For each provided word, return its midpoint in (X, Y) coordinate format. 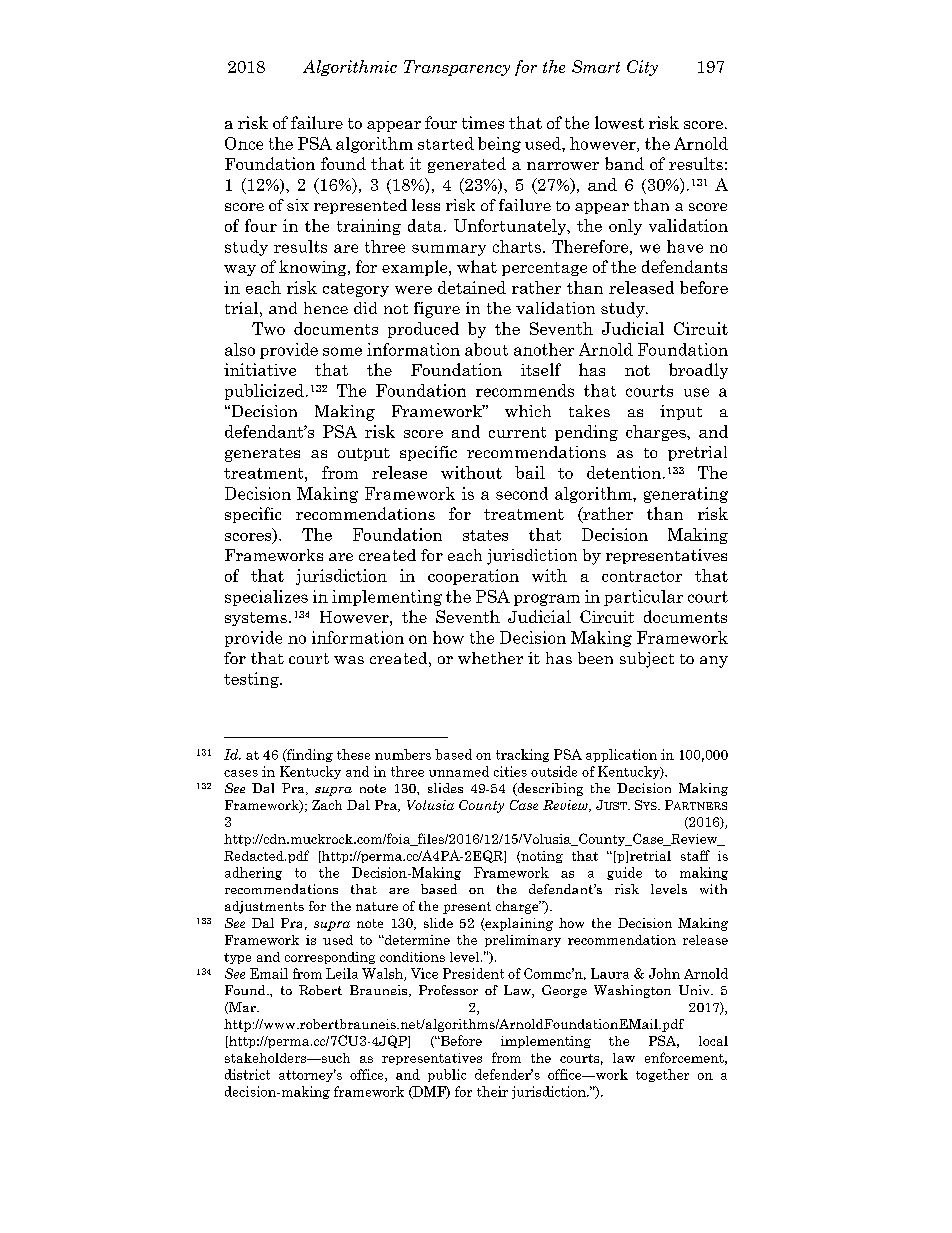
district (247, 1074)
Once (244, 143)
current (517, 432)
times (483, 122)
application (621, 755)
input (681, 412)
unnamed (459, 771)
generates (262, 455)
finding (309, 755)
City (642, 68)
